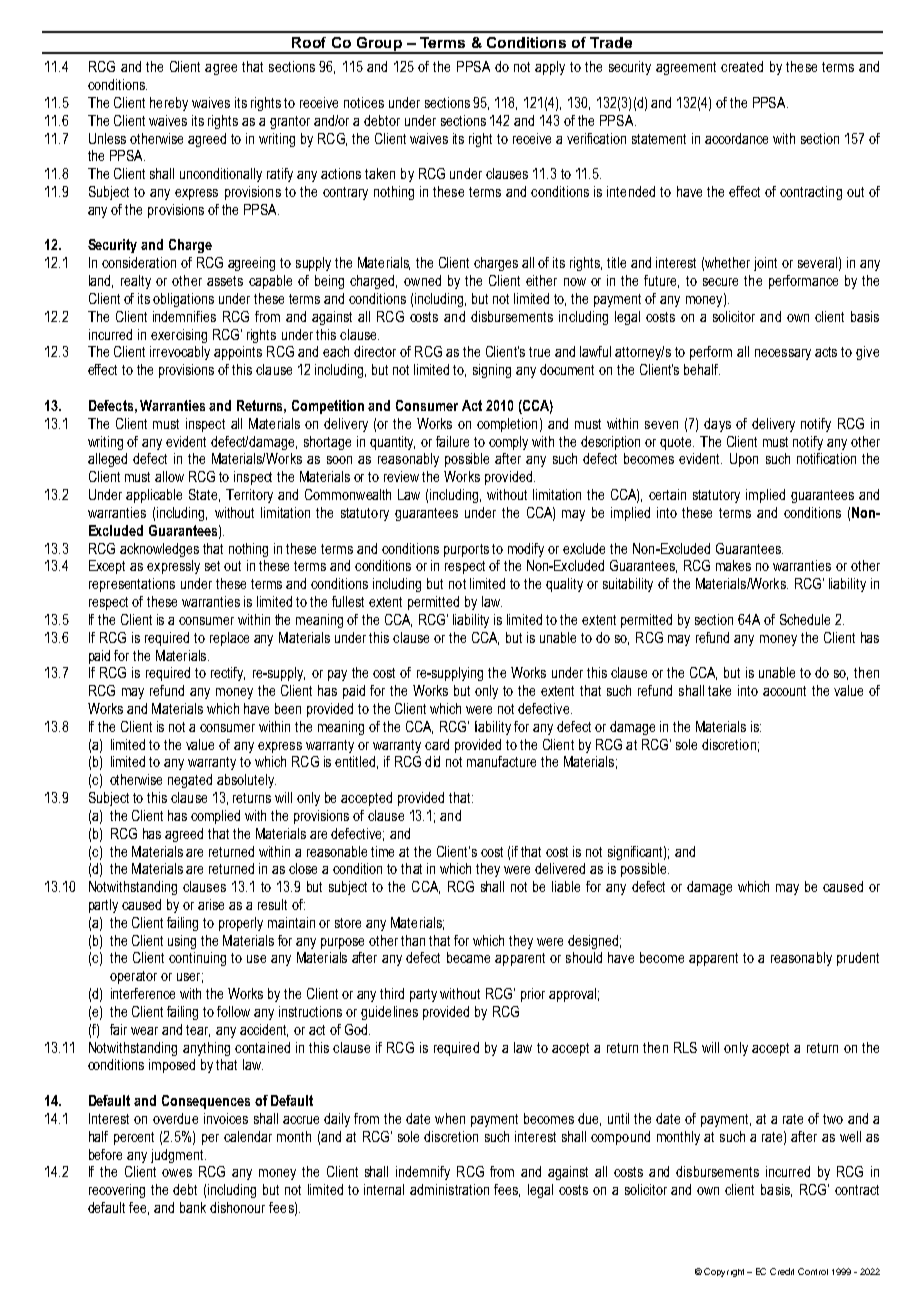  I want to click on necessary, so click(783, 354).
